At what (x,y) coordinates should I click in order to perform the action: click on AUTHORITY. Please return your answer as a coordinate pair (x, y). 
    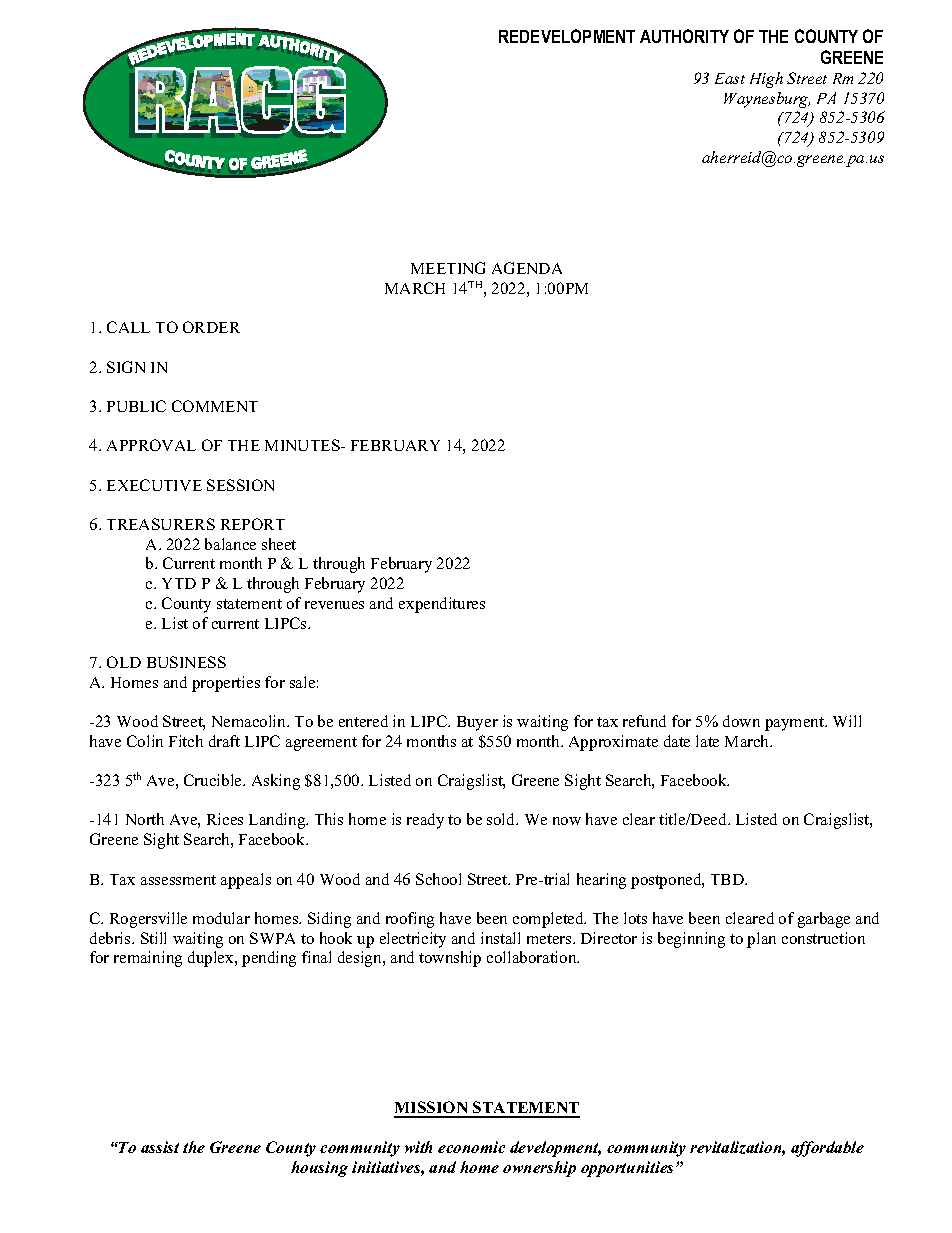
    Looking at the image, I should click on (684, 36).
